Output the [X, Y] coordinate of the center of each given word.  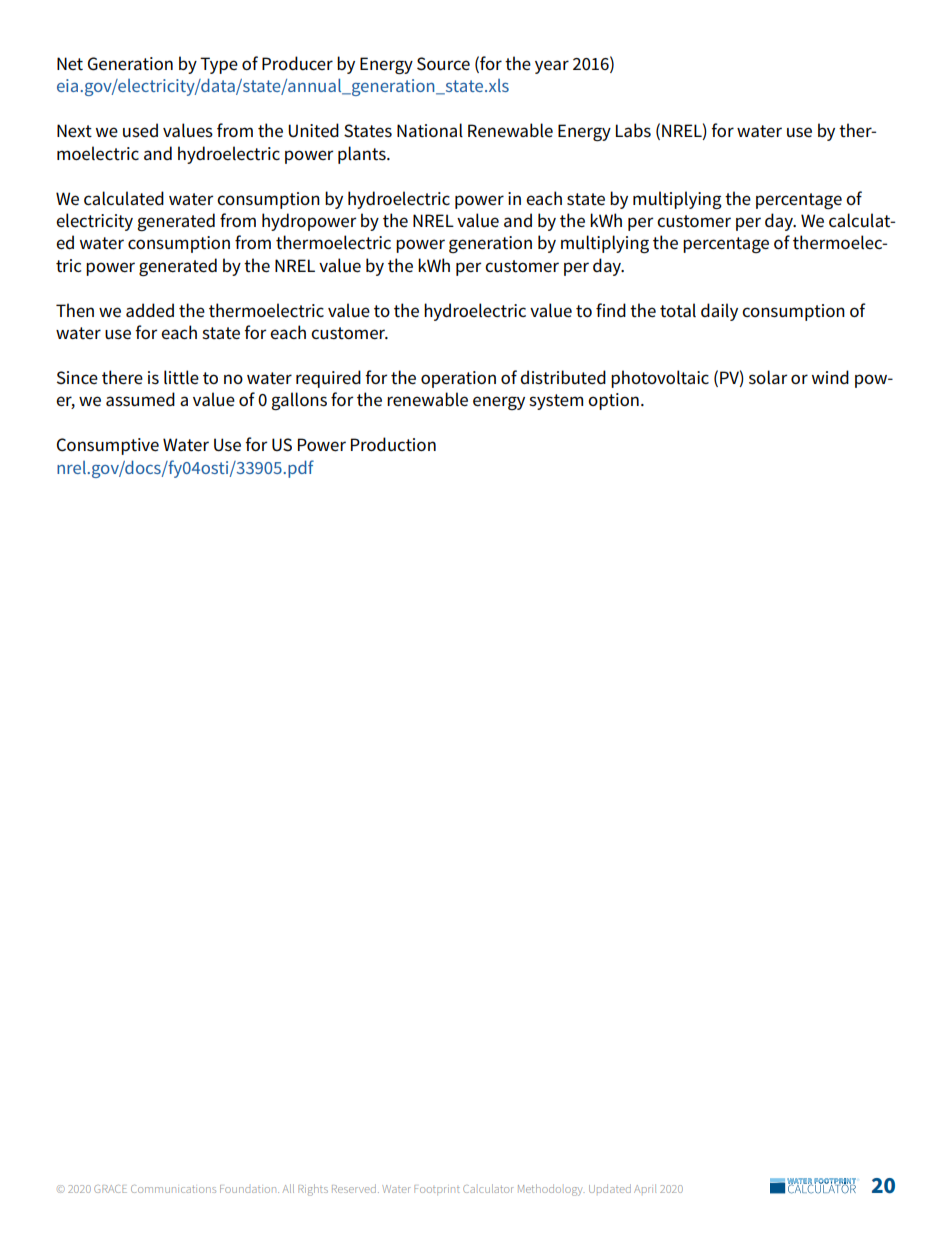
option [613, 401]
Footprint [437, 1190]
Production [393, 444]
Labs [633, 130]
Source [443, 64]
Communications [173, 1189]
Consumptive [108, 446]
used [140, 130]
